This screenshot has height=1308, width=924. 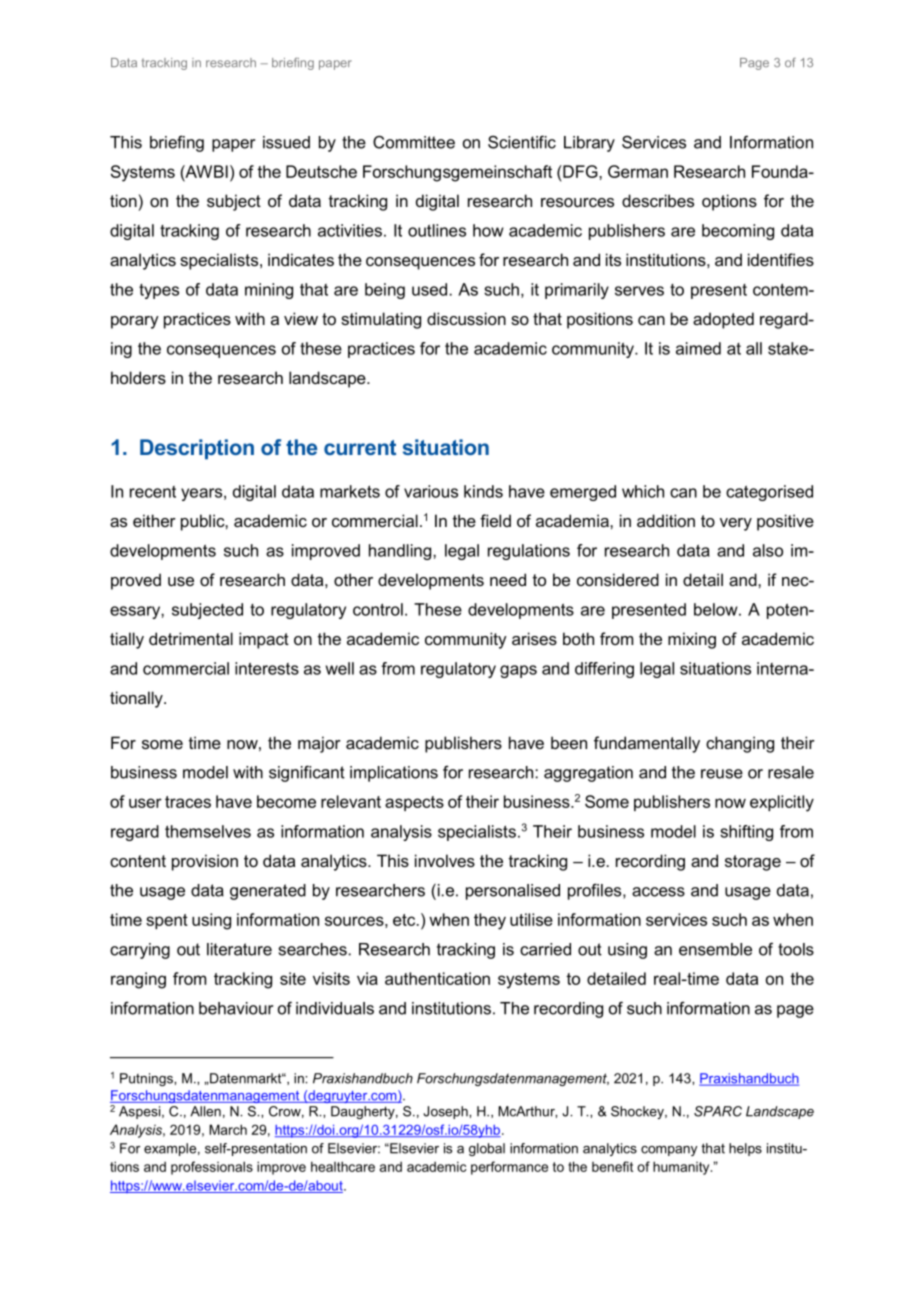 What do you see at coordinates (490, 921) in the screenshot?
I see `they` at bounding box center [490, 921].
